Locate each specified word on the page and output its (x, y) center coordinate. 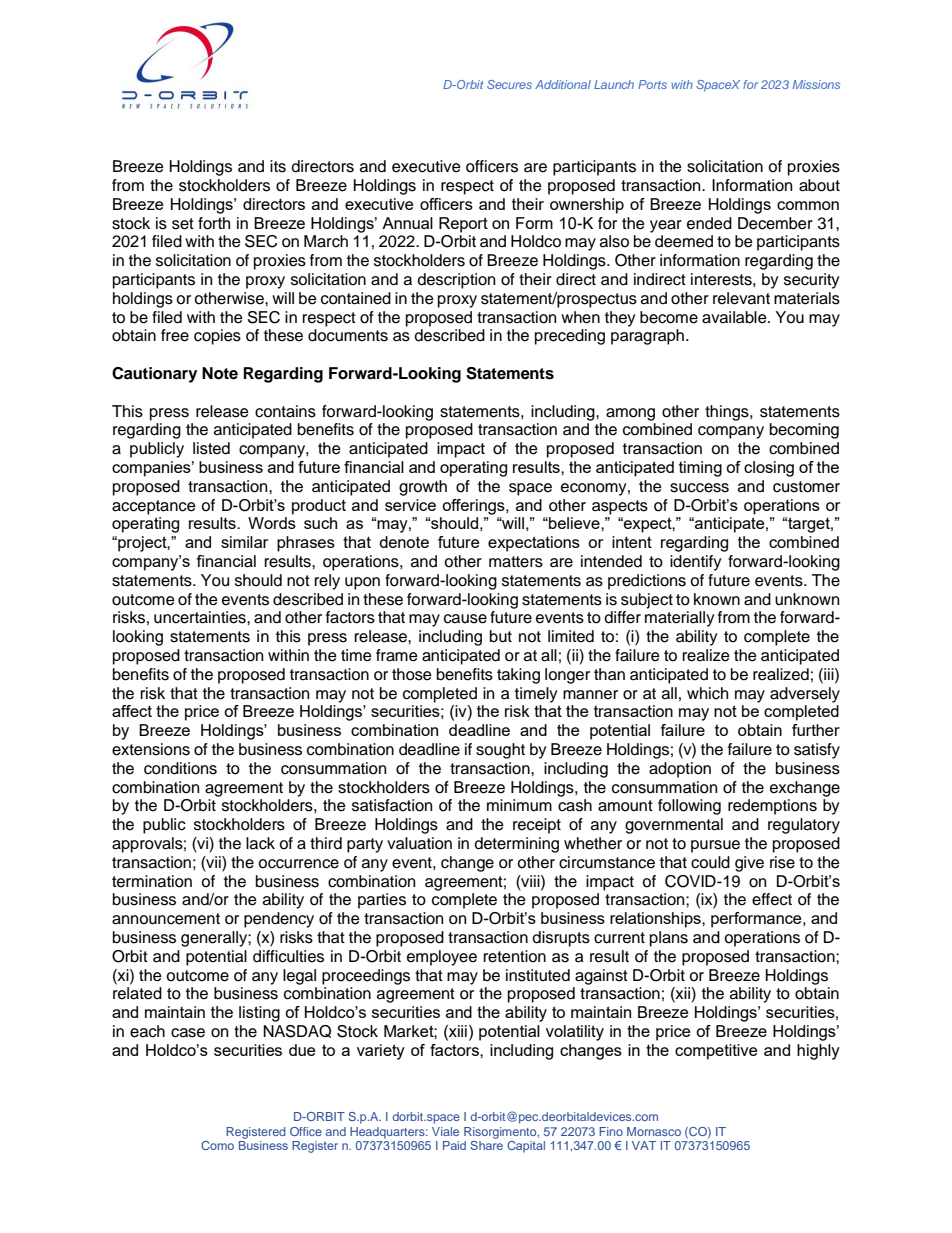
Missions (816, 84)
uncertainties (201, 617)
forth (214, 223)
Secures (509, 84)
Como (217, 1145)
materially (680, 619)
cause (465, 619)
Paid (454, 1145)
